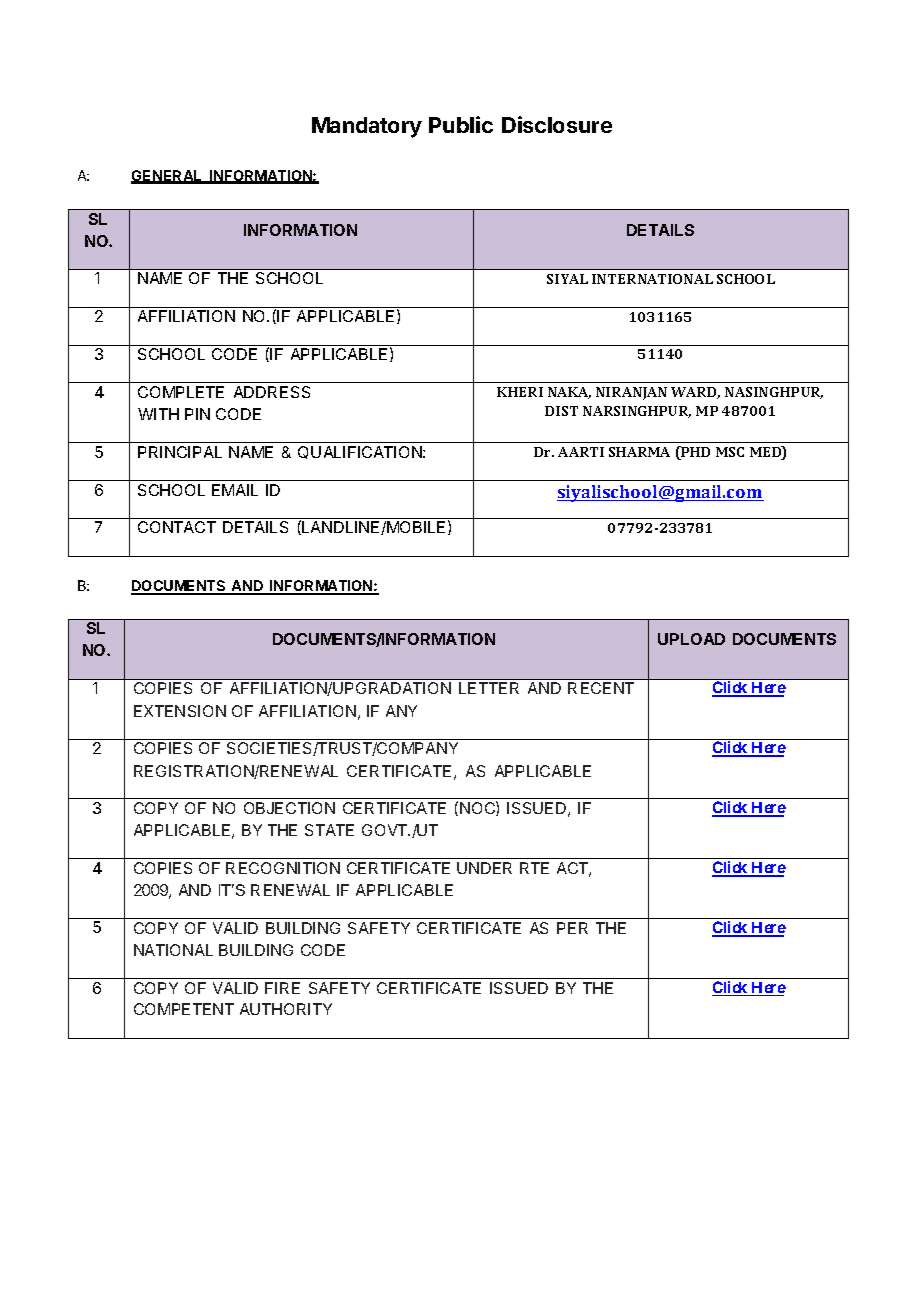  Describe the element at coordinates (184, 1009) in the page. I see `COMPETENT` at that location.
